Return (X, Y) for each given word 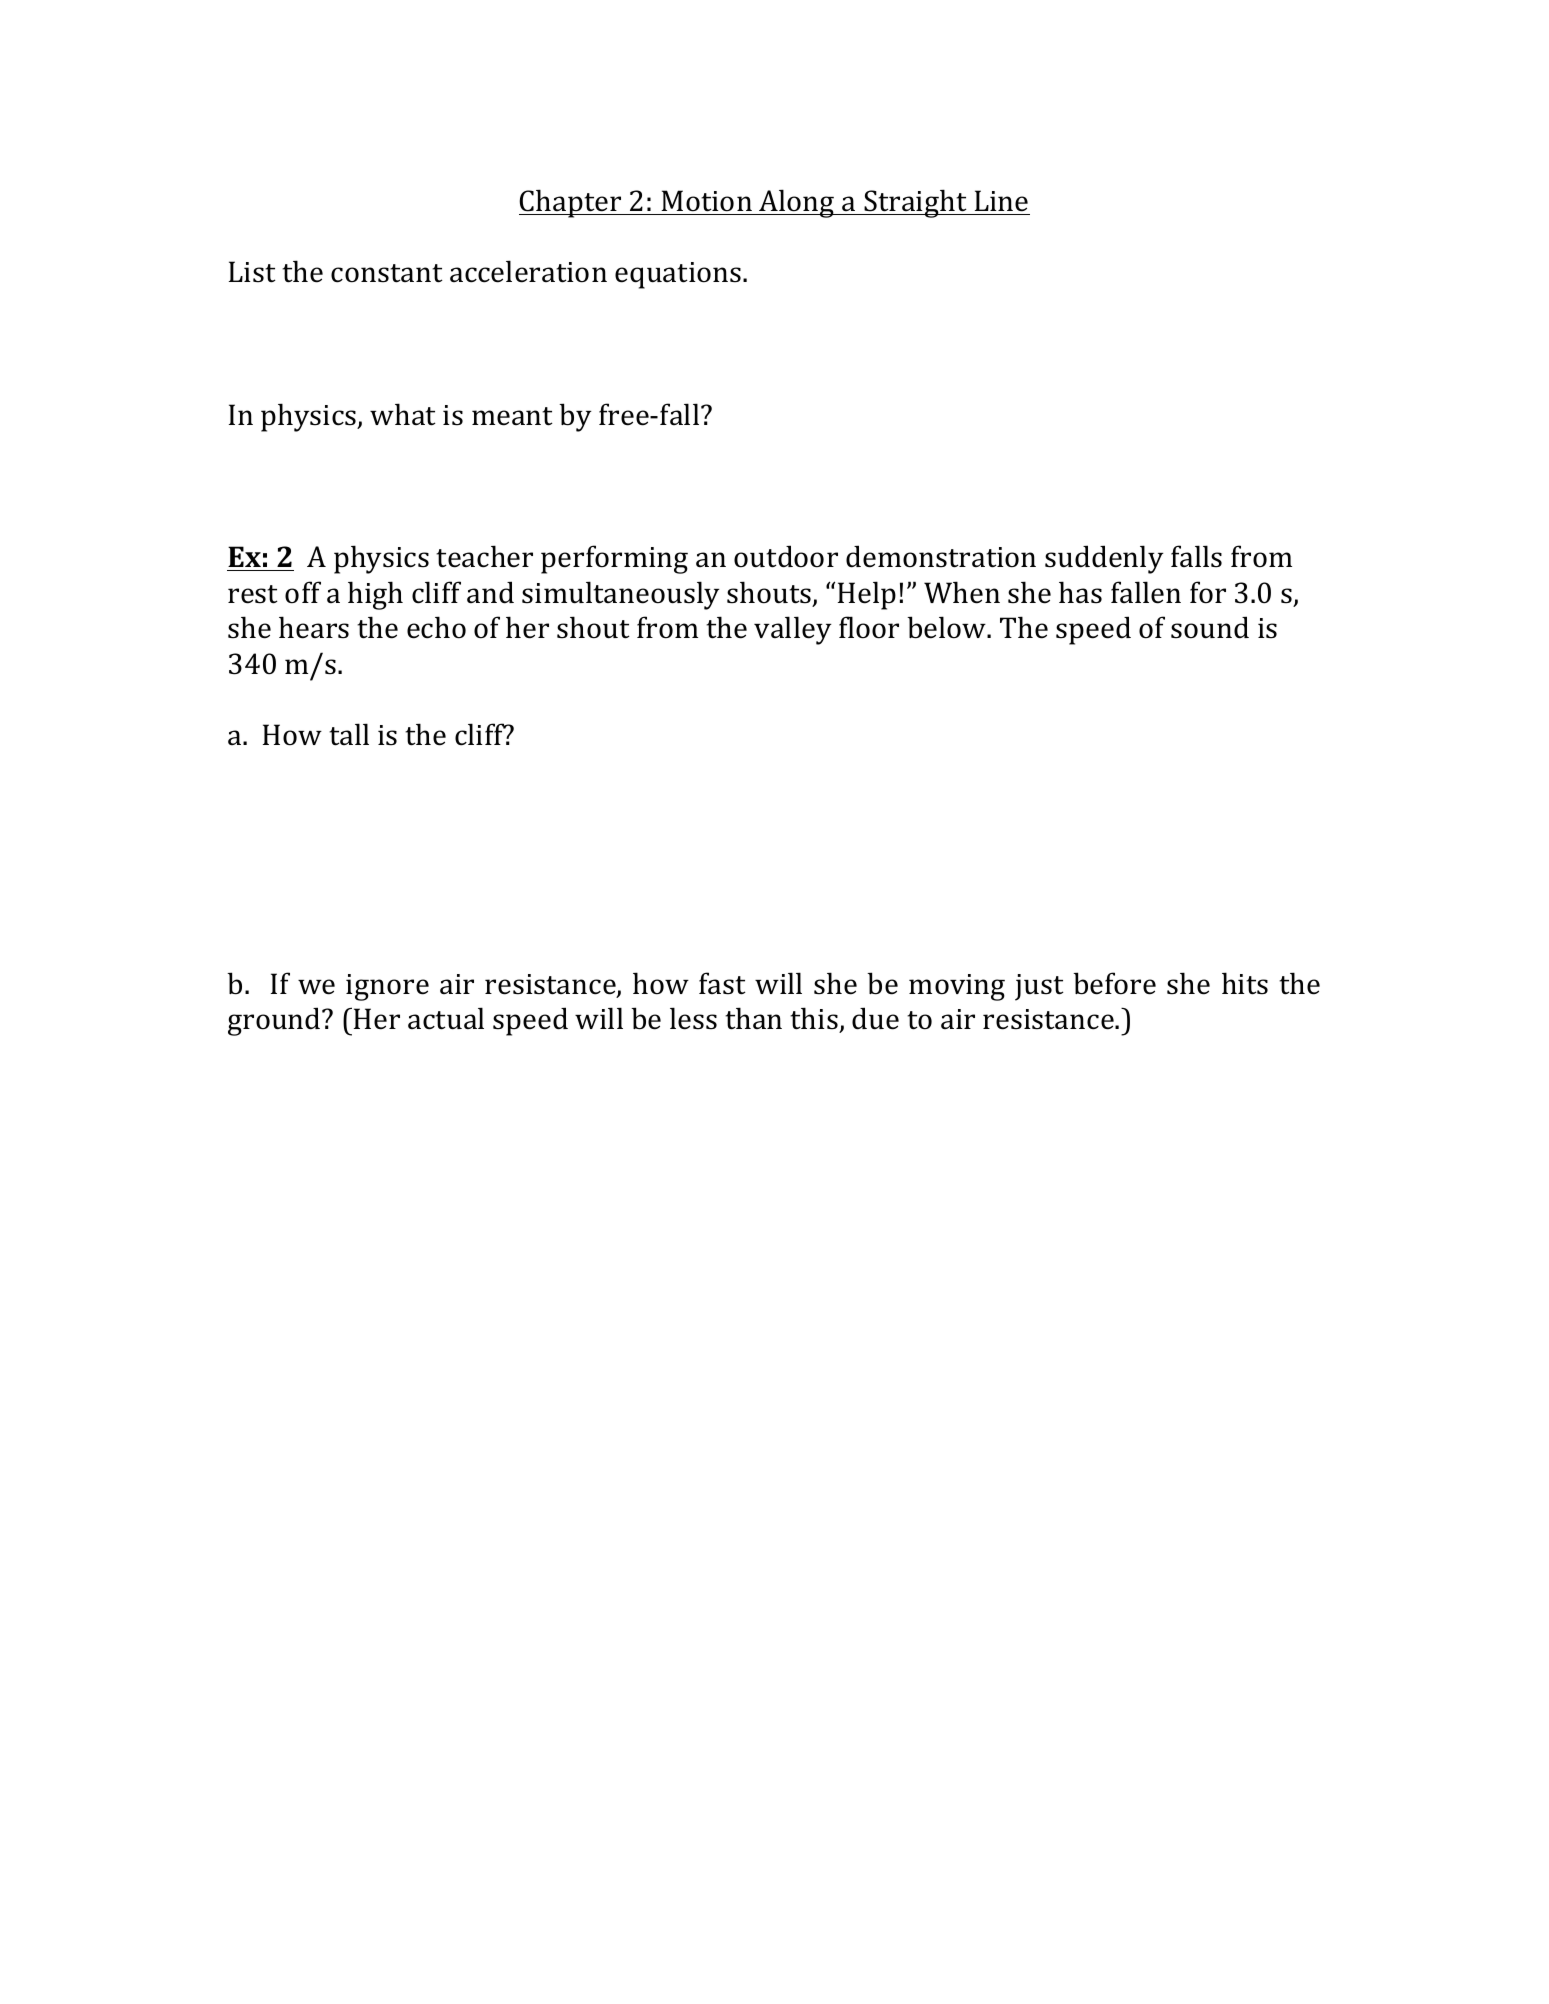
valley (793, 630)
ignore (387, 987)
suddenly (1104, 559)
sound (1210, 627)
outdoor (786, 556)
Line (1001, 201)
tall (349, 734)
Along (797, 203)
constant (387, 273)
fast (722, 983)
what (403, 414)
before (1114, 983)
